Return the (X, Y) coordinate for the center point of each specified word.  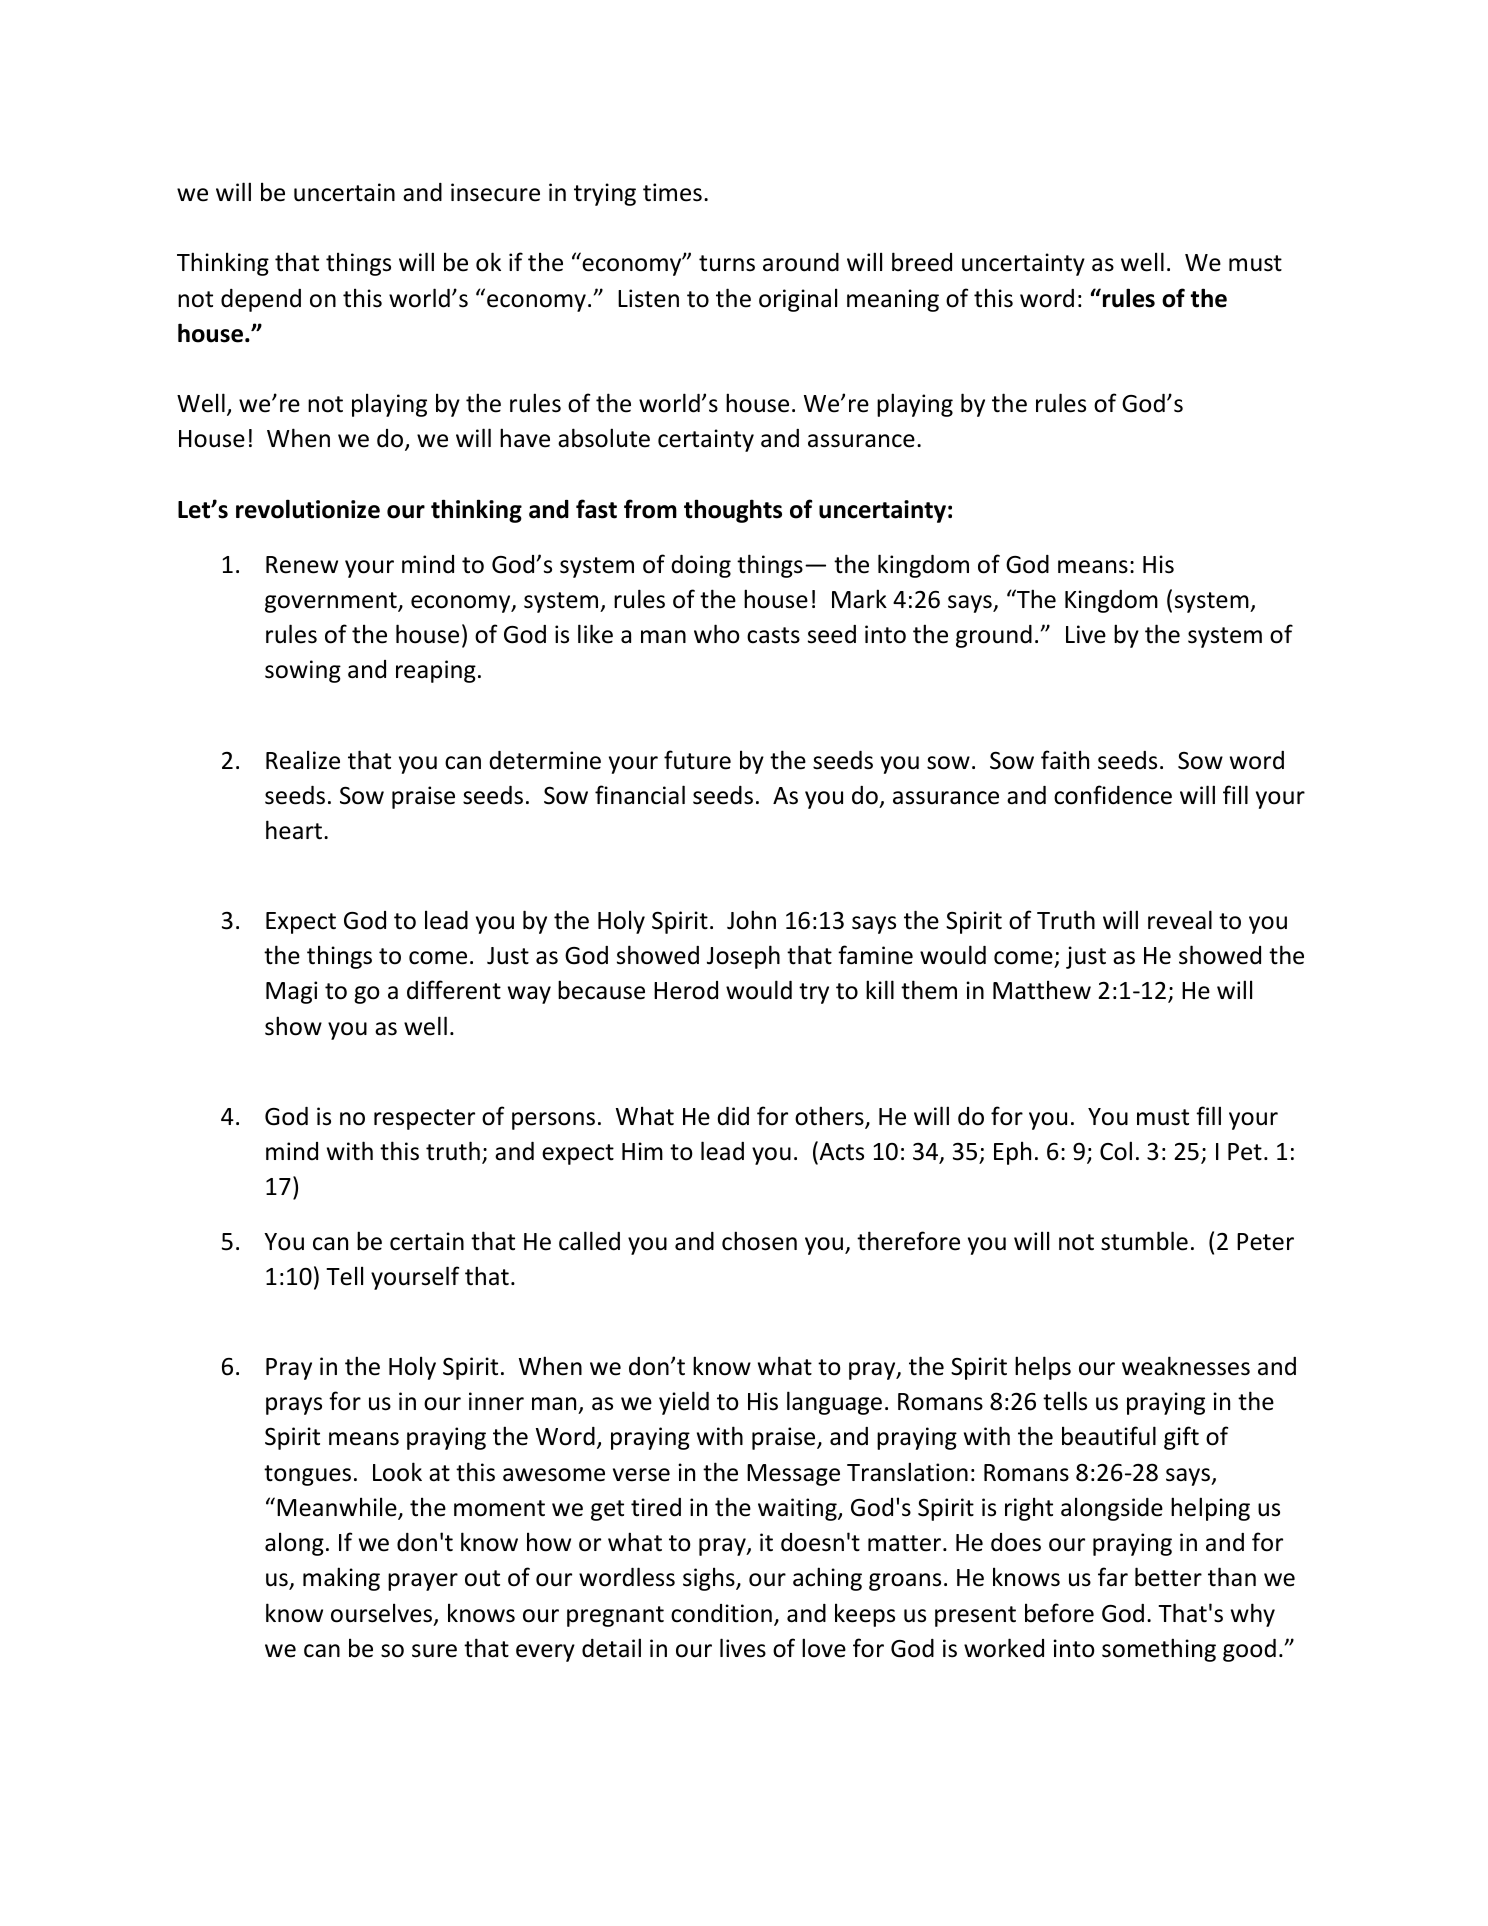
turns (727, 263)
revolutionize (308, 509)
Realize (303, 760)
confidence (1113, 795)
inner (496, 1401)
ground (994, 636)
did (733, 1116)
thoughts (733, 511)
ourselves (383, 1614)
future (697, 760)
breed (922, 262)
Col (1116, 1151)
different (454, 990)
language (834, 1403)
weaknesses (1186, 1366)
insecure (495, 192)
